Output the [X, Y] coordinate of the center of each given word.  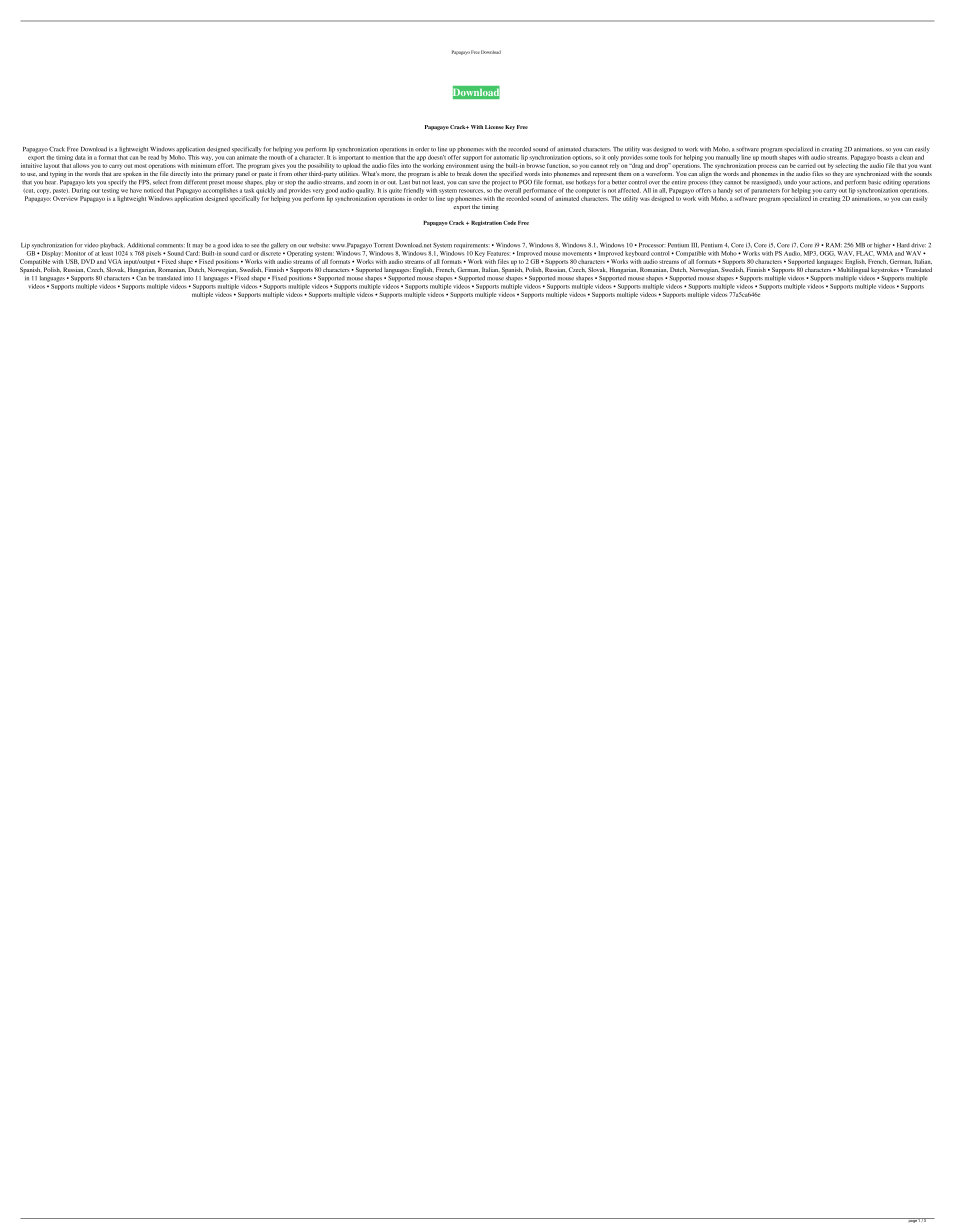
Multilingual [853, 271]
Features [498, 253]
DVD [88, 261]
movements [577, 254]
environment [462, 165]
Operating [299, 252]
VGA [115, 261]
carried [806, 165]
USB [72, 261]
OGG [827, 253]
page [912, 1220]
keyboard [637, 254]
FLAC [865, 253]
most [140, 166]
